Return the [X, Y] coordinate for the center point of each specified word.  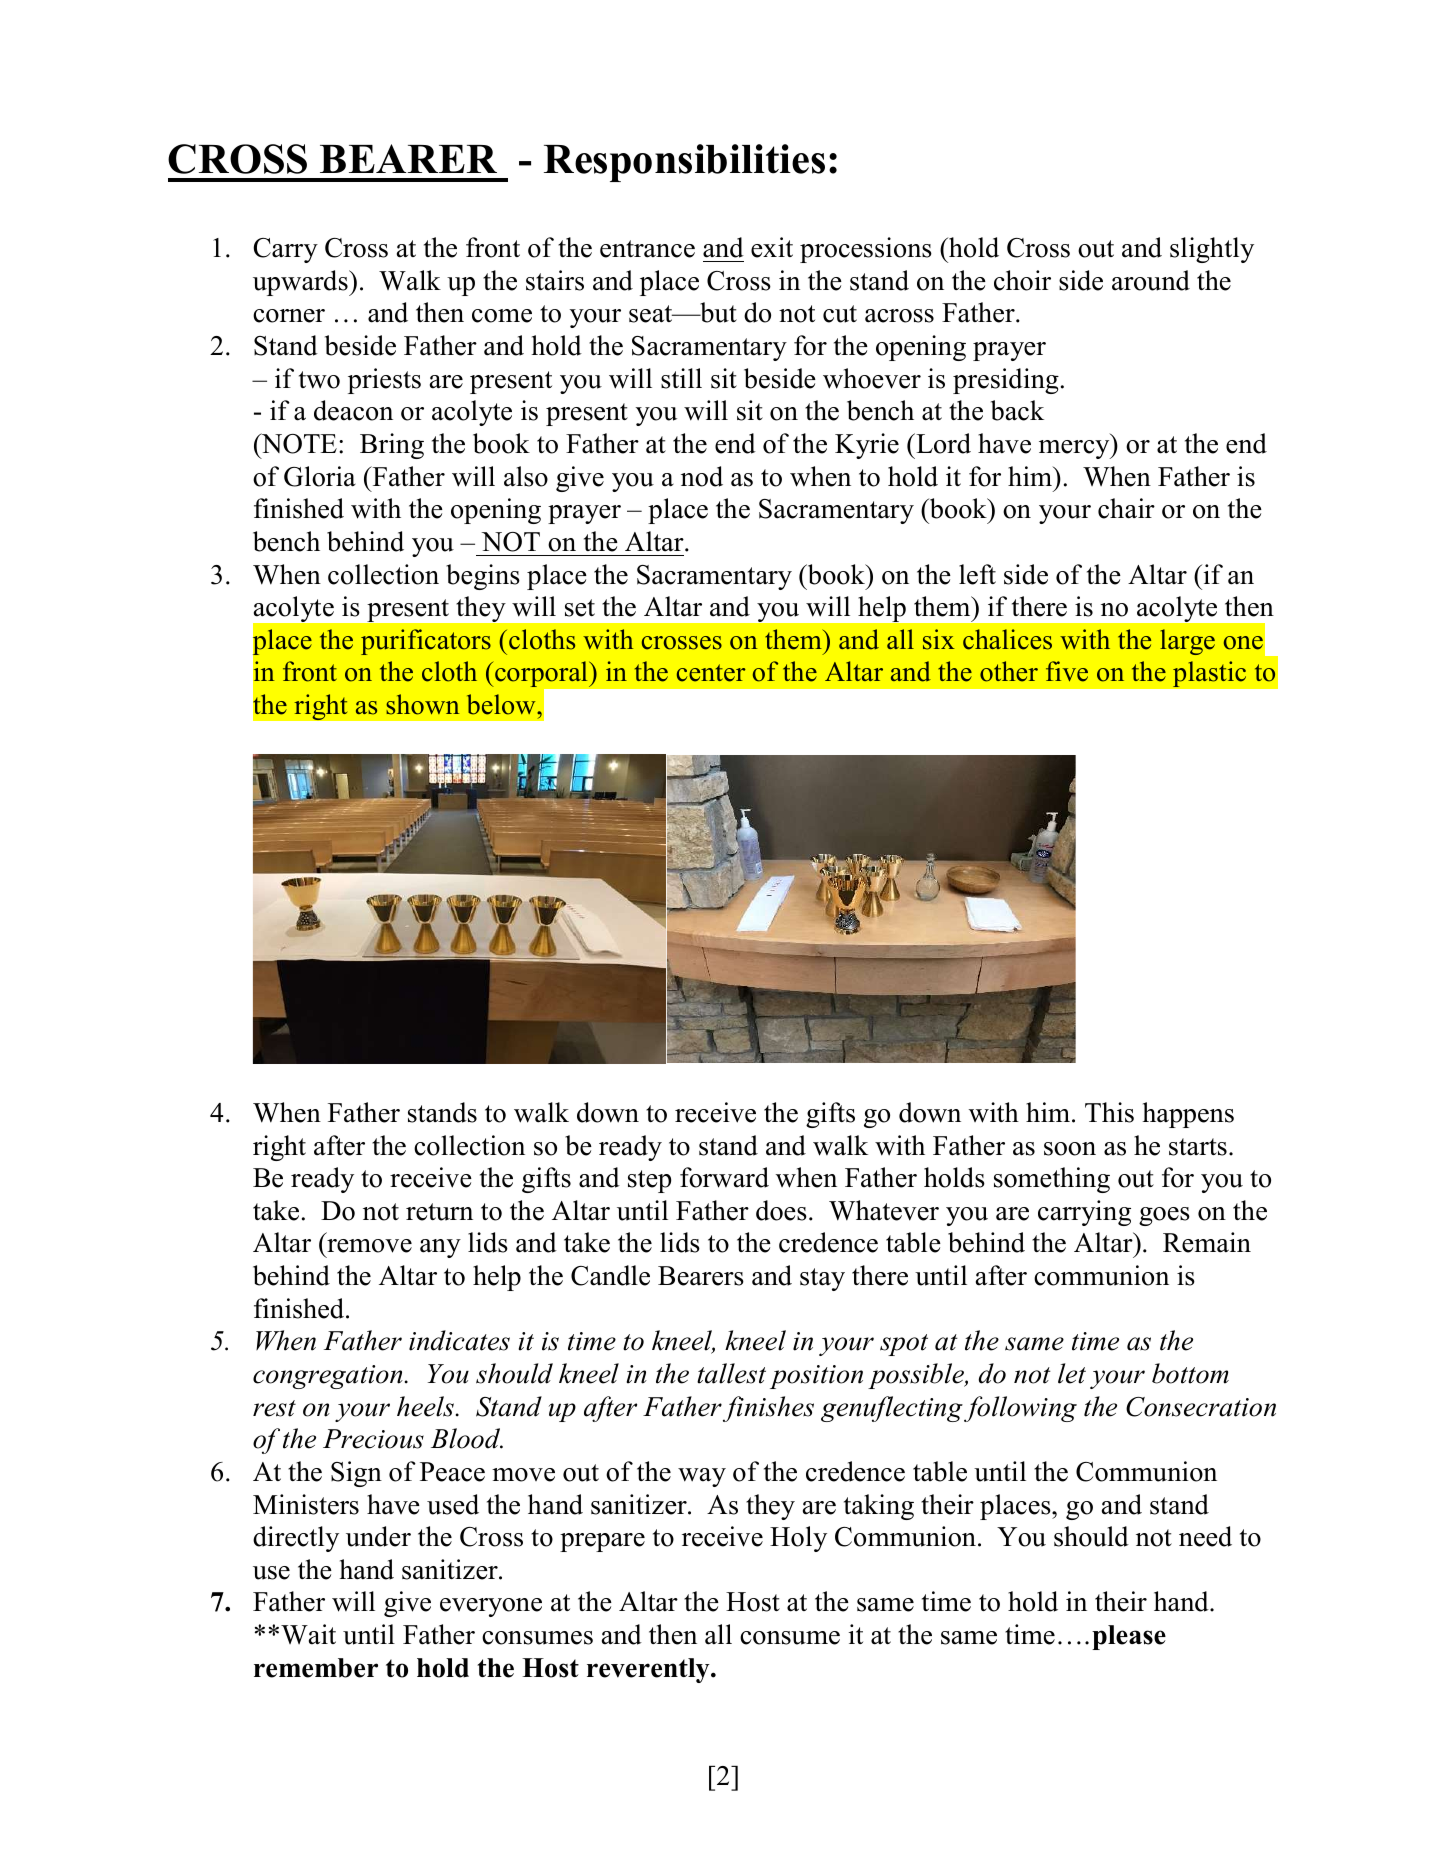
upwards [301, 283]
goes [1164, 1216]
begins [483, 577]
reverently [649, 1670]
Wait [308, 1634]
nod [702, 476]
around [1151, 280]
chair [1126, 508]
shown [422, 704]
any [440, 1248]
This [1109, 1112]
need [1205, 1536]
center [711, 673]
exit [772, 247]
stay [822, 1279]
